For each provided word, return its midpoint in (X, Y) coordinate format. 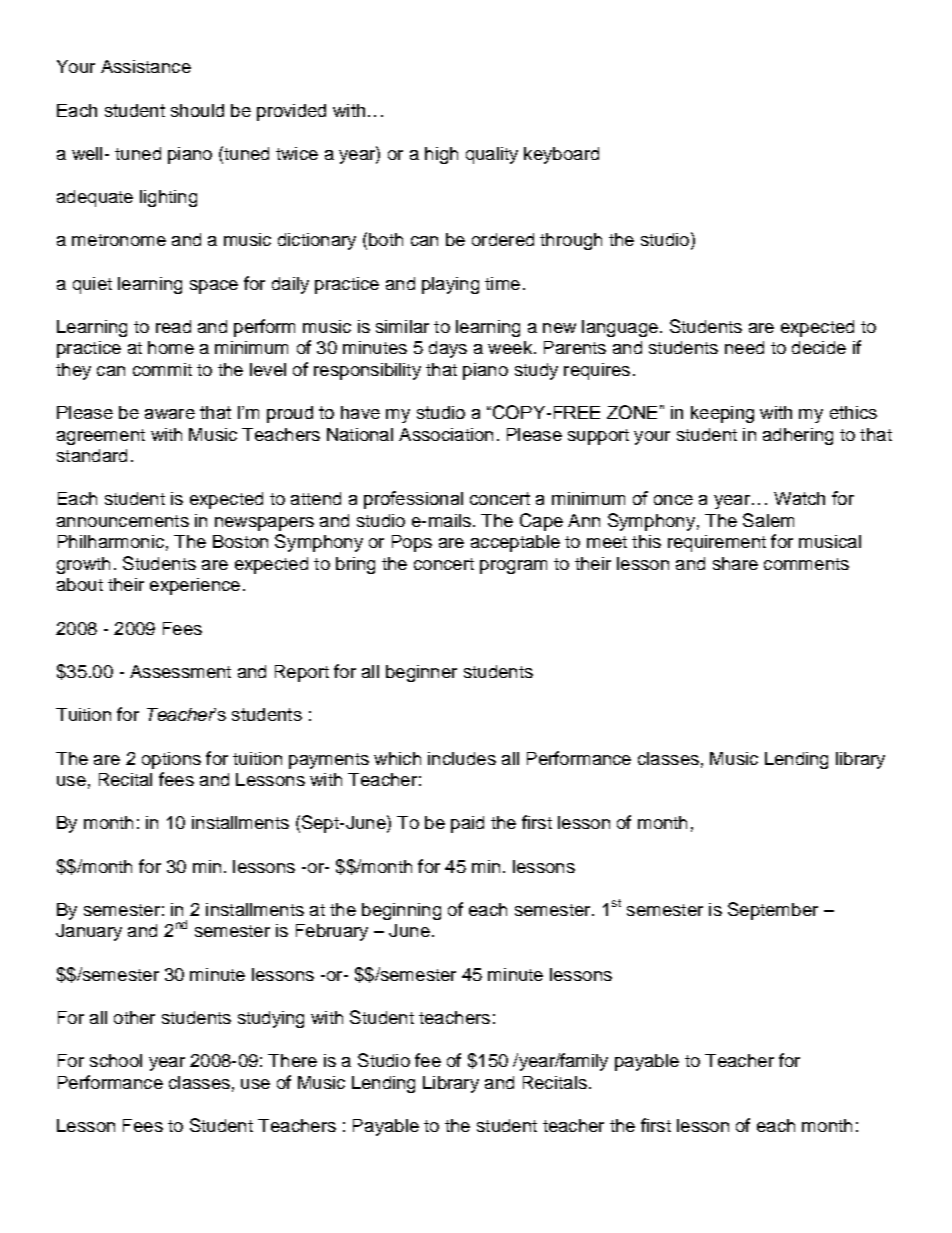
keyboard (561, 155)
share (735, 563)
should (197, 110)
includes (462, 758)
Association (446, 434)
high (441, 155)
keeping (722, 414)
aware (170, 414)
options (171, 760)
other (134, 1017)
